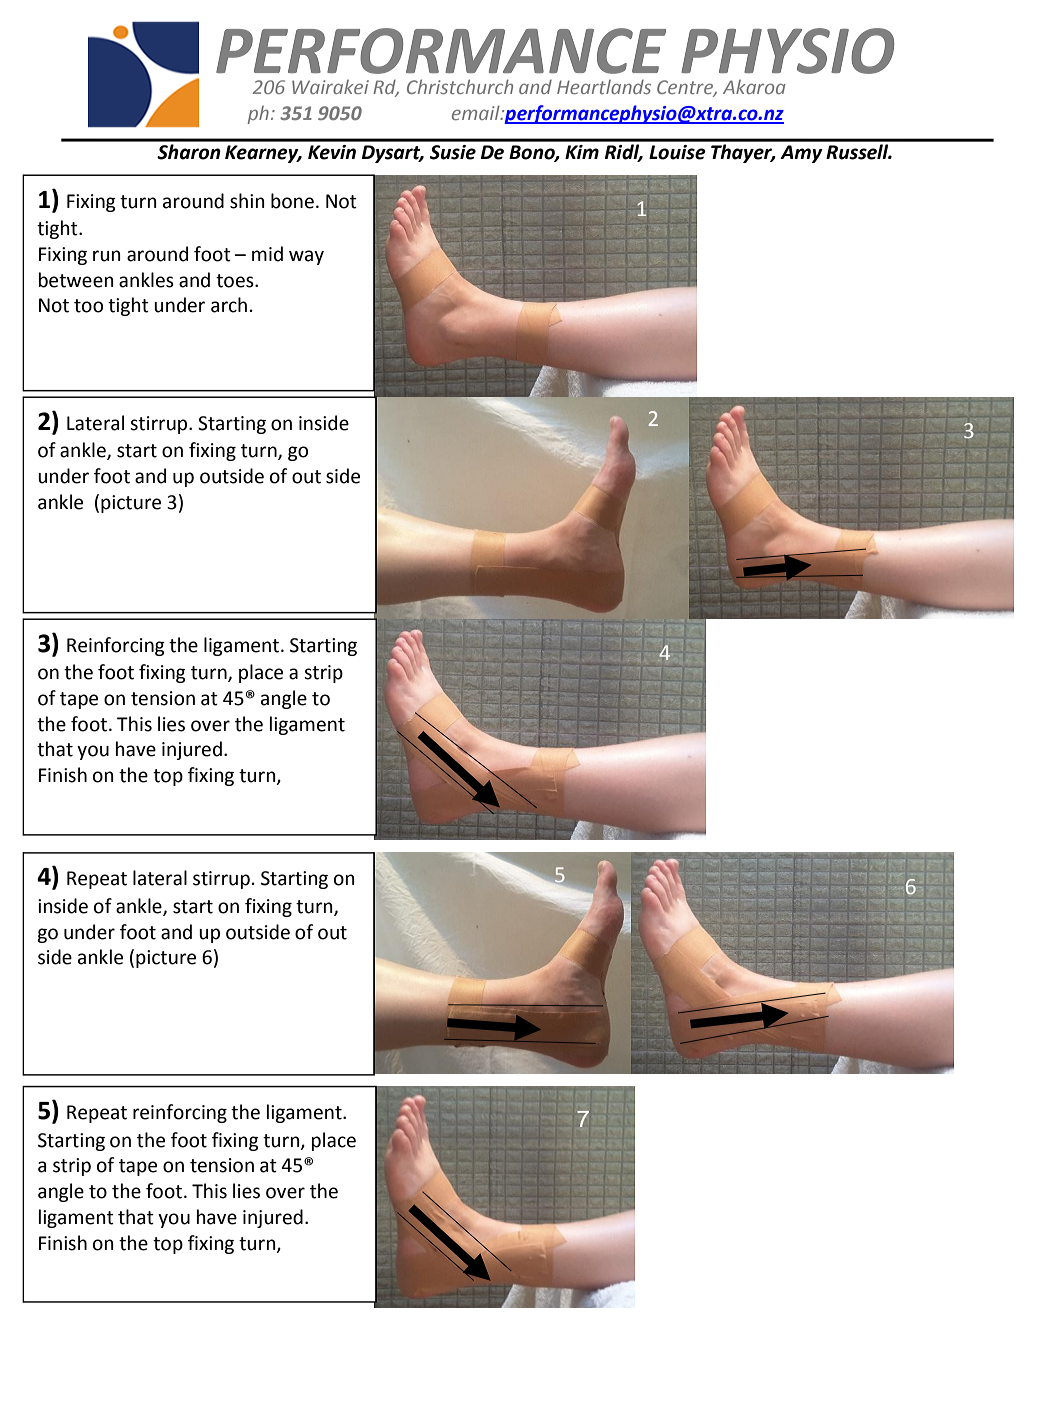  I want to click on arch, so click(229, 305).
